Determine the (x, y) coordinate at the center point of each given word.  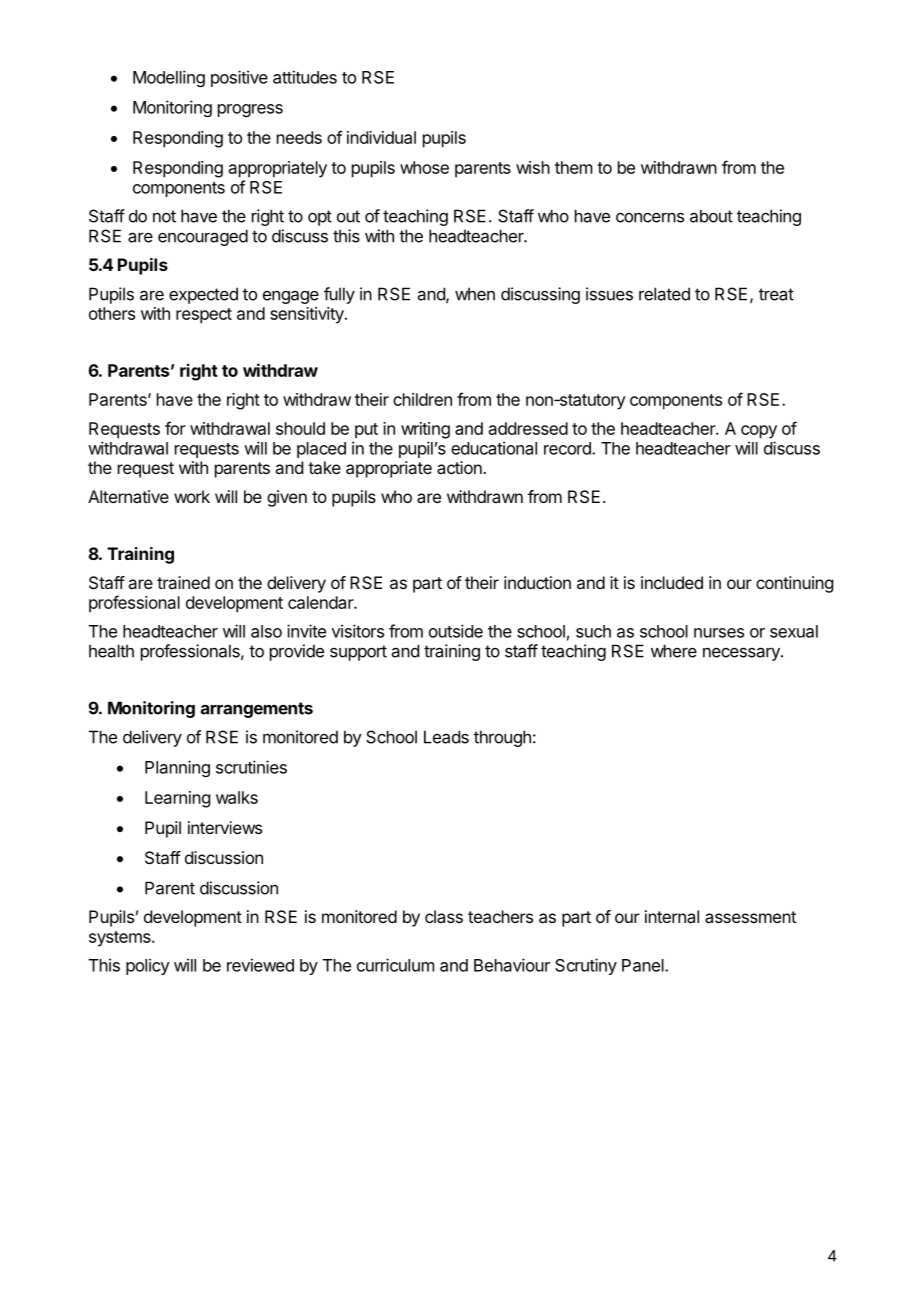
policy (148, 966)
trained (183, 582)
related (664, 294)
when (475, 294)
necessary (742, 654)
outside (456, 631)
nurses (719, 633)
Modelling (169, 78)
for (175, 428)
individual (381, 137)
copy (759, 432)
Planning (177, 768)
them (573, 167)
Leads (446, 737)
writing (425, 430)
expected (203, 295)
